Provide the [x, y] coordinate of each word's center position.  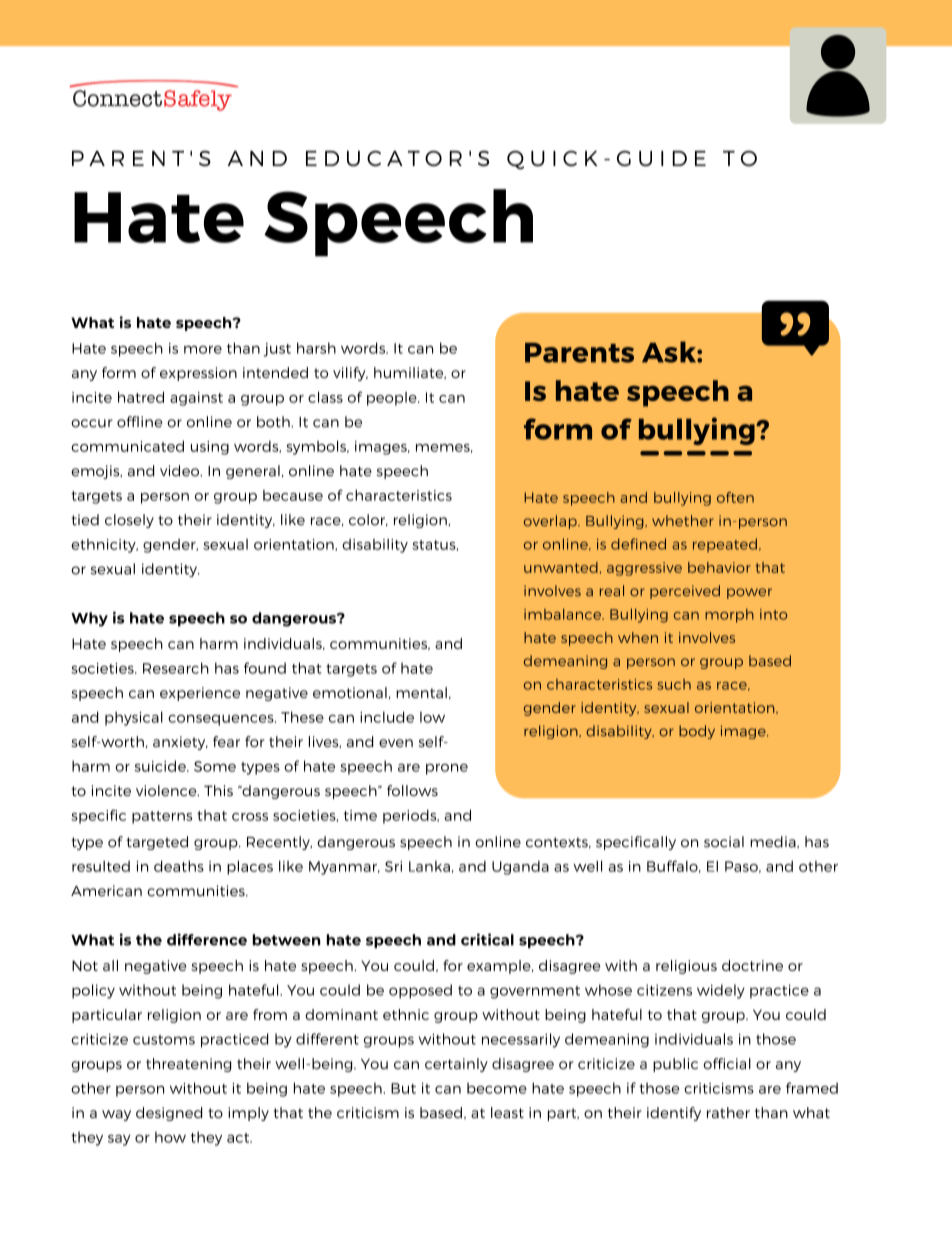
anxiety [180, 743]
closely [129, 521]
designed [169, 1114]
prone [447, 769]
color [368, 520]
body [697, 732]
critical [487, 939]
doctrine [752, 965]
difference [207, 939]
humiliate [410, 373]
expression [198, 374]
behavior [719, 567]
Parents [579, 353]
